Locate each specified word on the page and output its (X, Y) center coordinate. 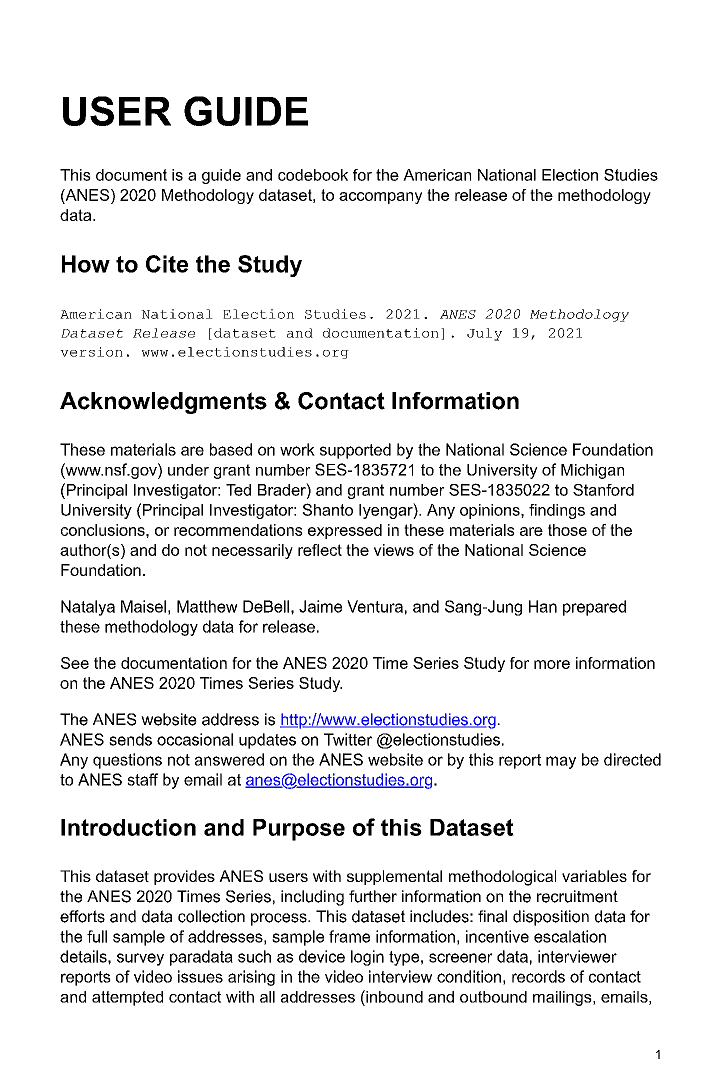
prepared (594, 608)
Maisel (143, 606)
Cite (167, 264)
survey (140, 959)
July (484, 334)
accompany (380, 198)
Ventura (375, 606)
